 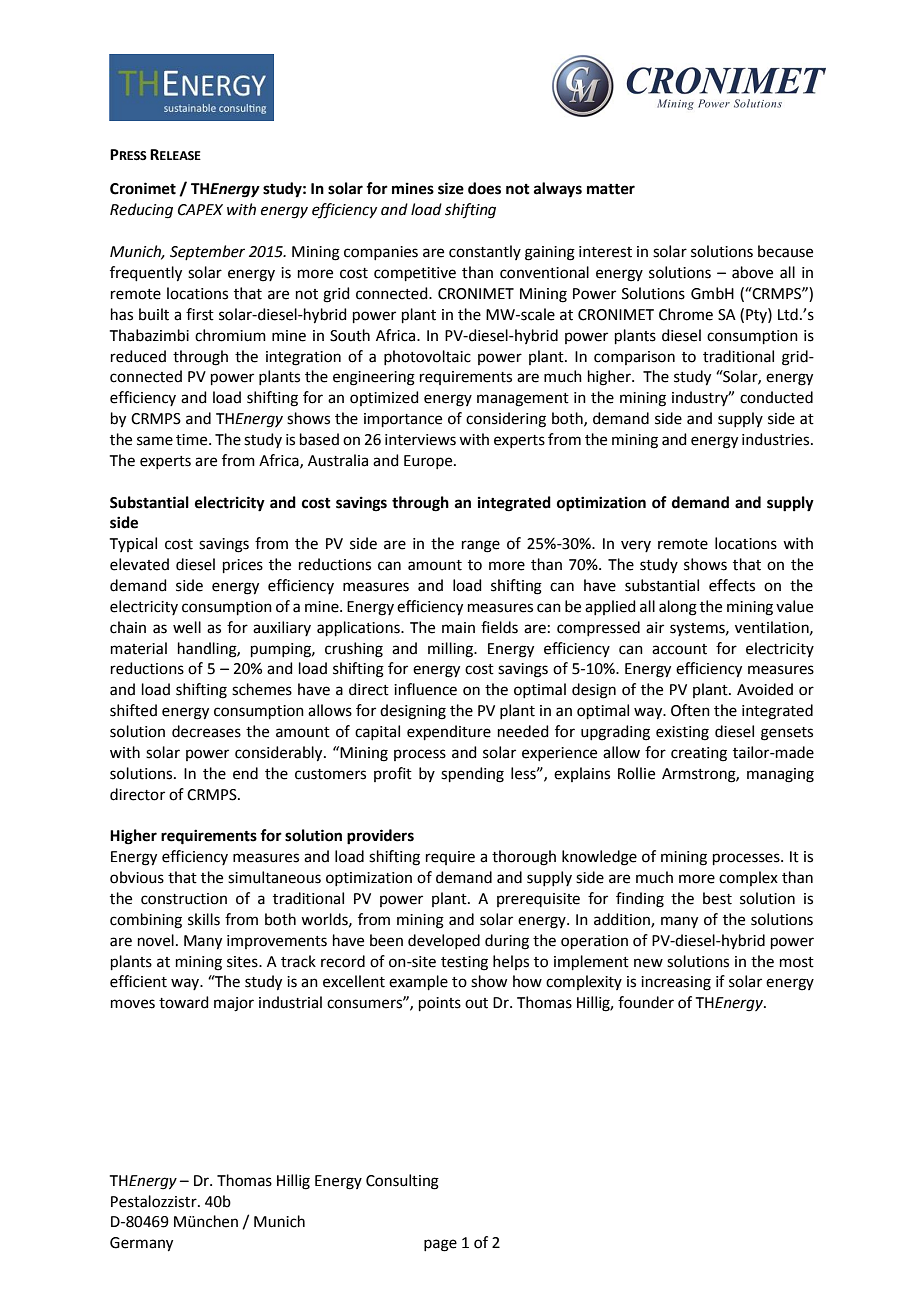 What do you see at coordinates (429, 462) in the image?
I see `Europe` at bounding box center [429, 462].
